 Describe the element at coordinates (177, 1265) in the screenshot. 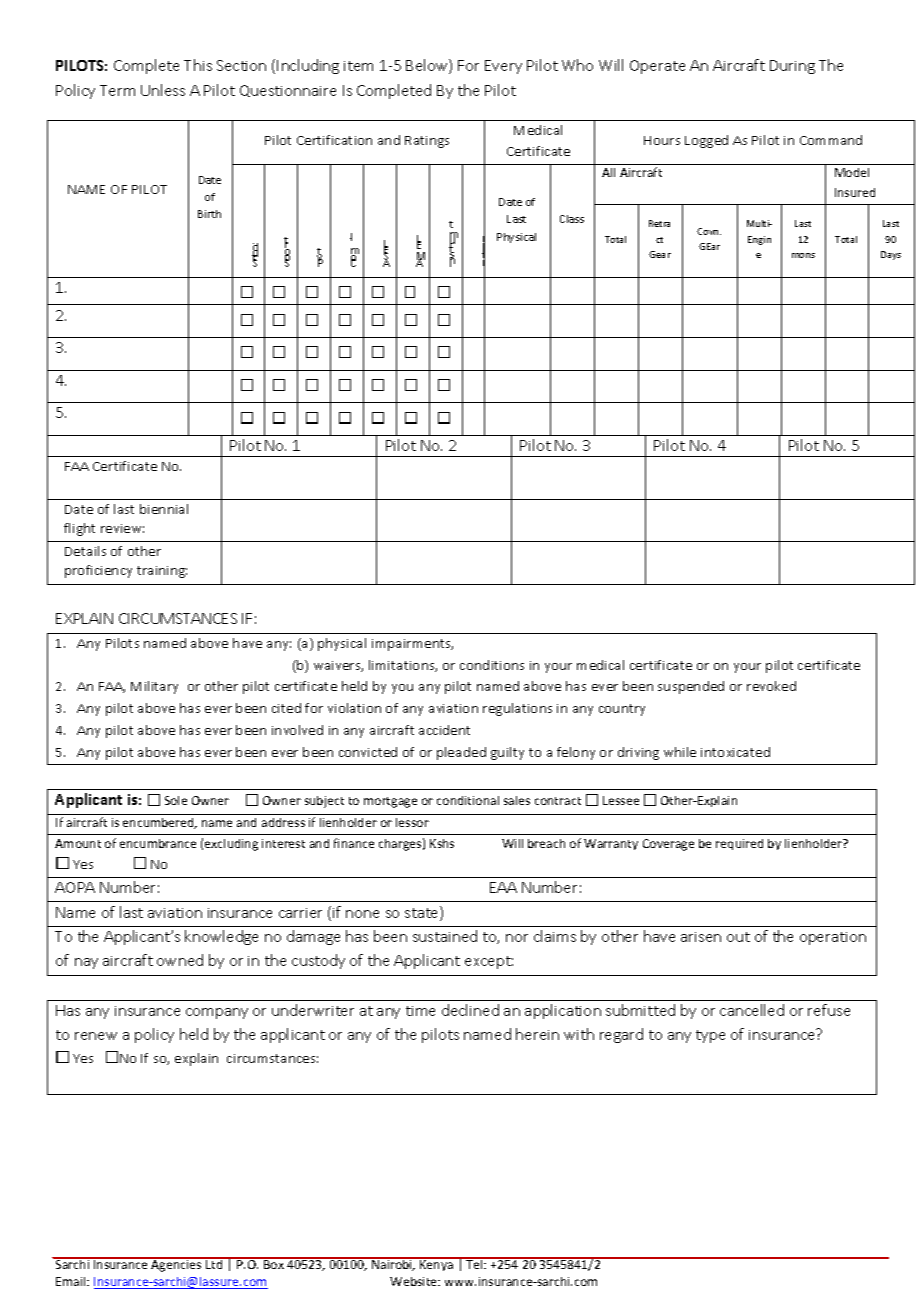

I see `Agencies` at that location.
